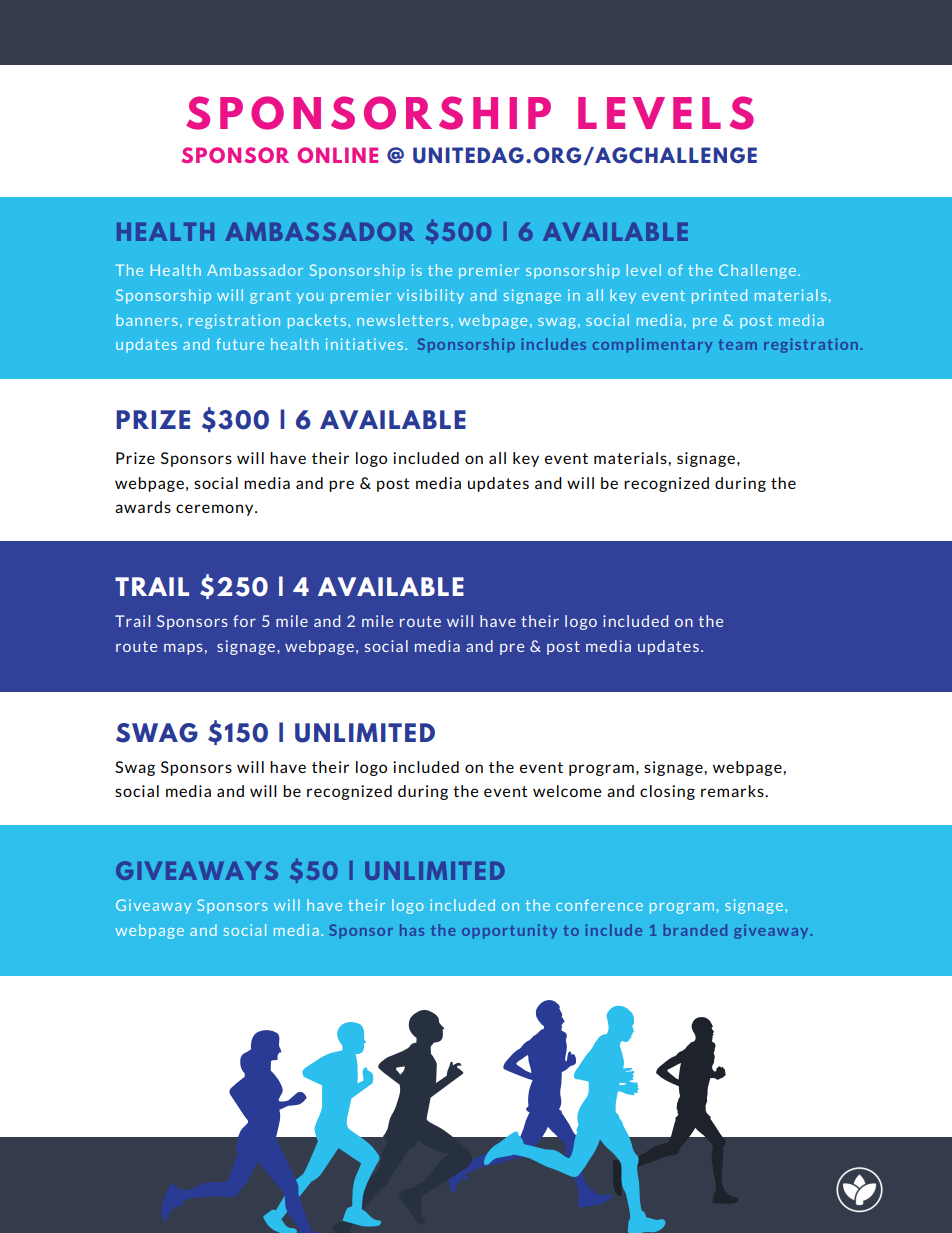 The width and height of the screenshot is (952, 1233). Describe the element at coordinates (338, 155) in the screenshot. I see `ONLINE` at that location.
